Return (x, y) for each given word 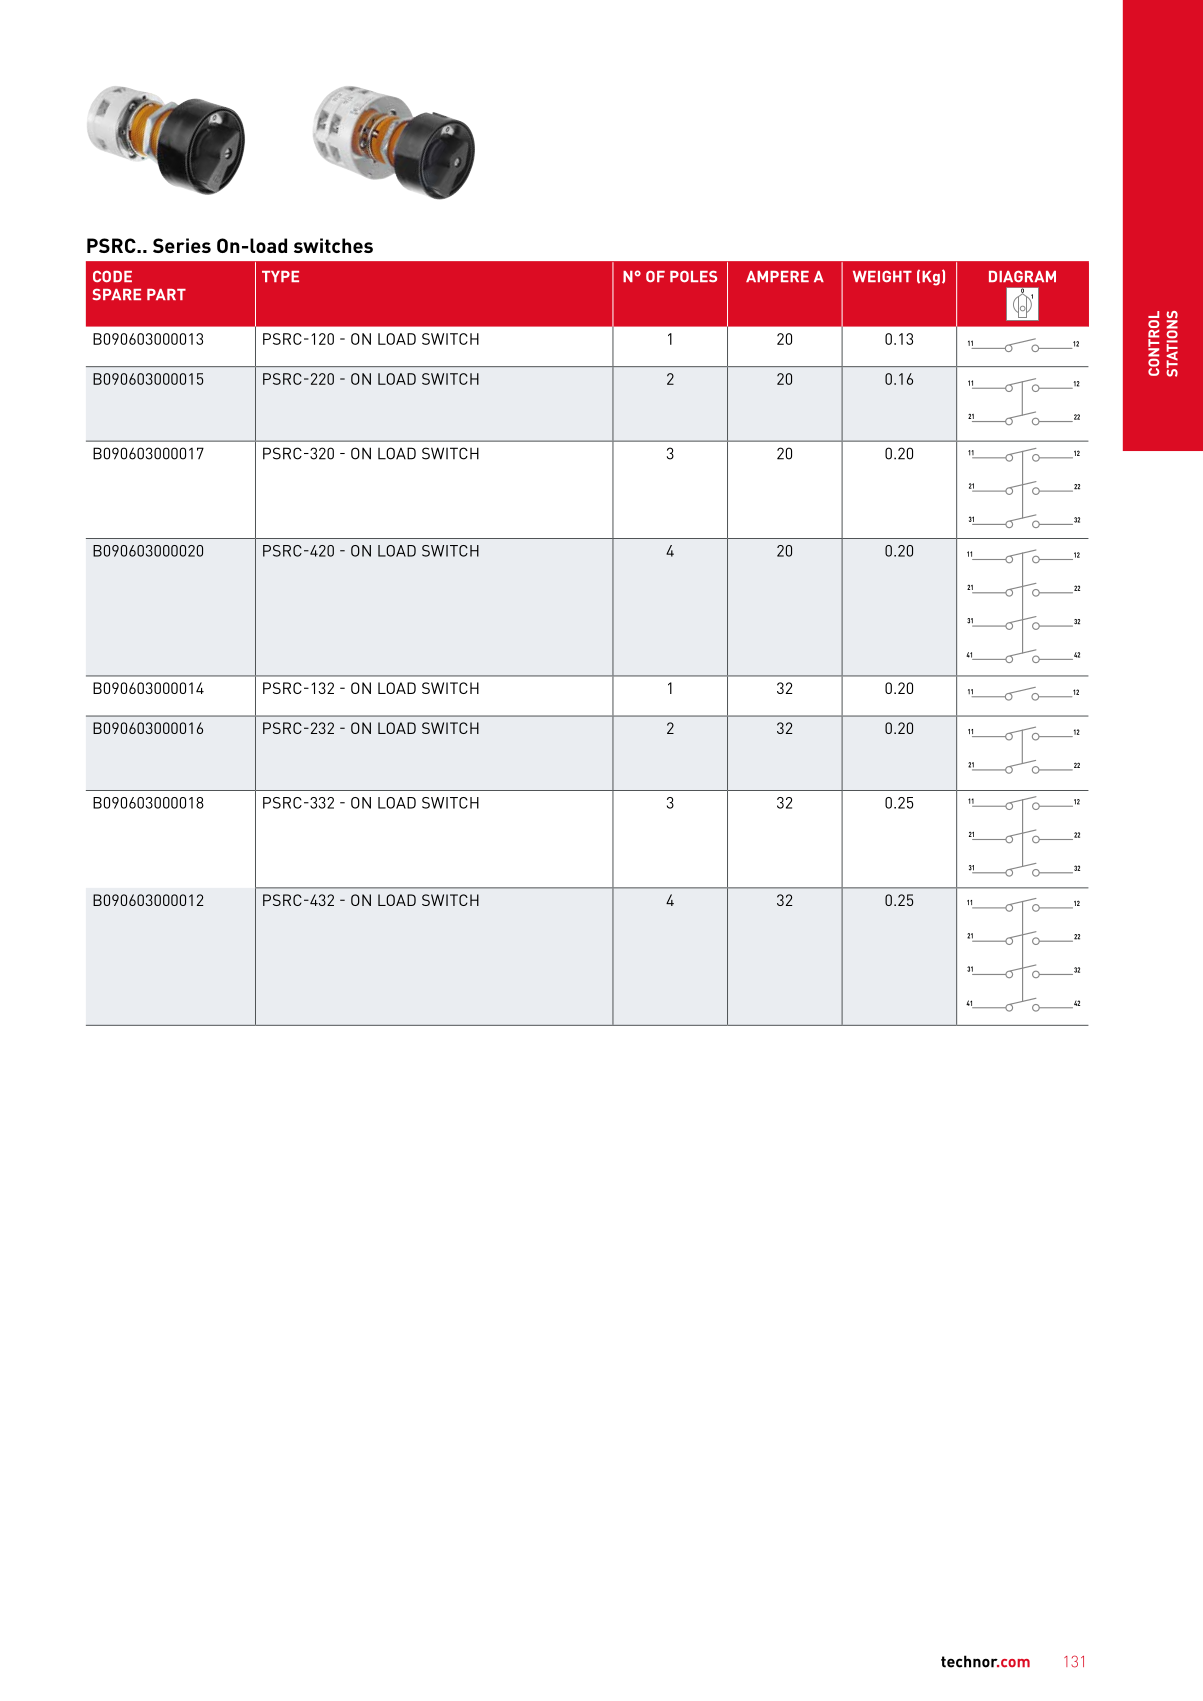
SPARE (116, 295)
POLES (693, 276)
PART (166, 294)
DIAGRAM (1022, 276)
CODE (112, 276)
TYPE (280, 276)
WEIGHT (882, 276)
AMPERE (777, 276)
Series (182, 245)
